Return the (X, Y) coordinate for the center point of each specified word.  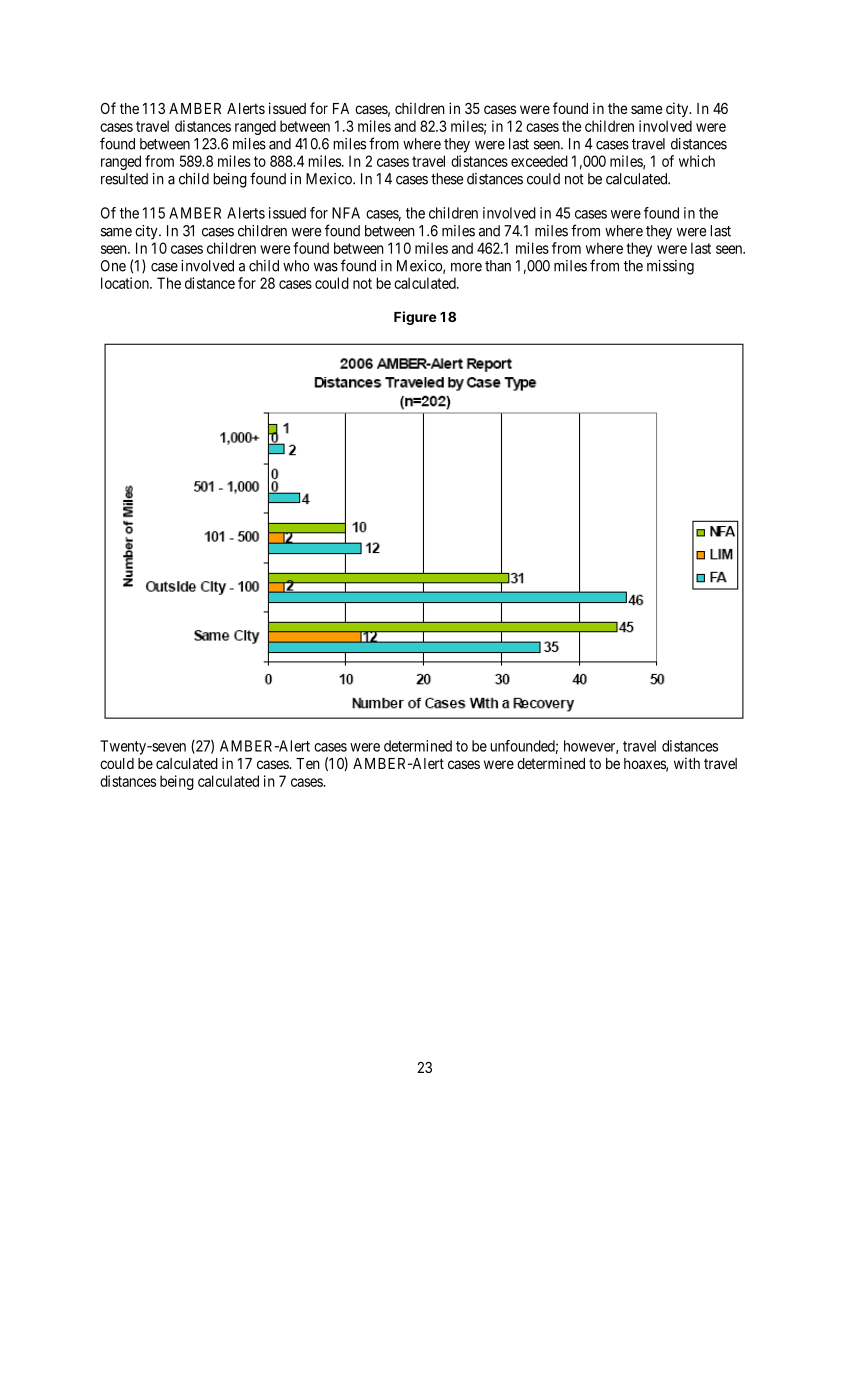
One (113, 266)
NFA (346, 213)
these (447, 179)
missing (670, 267)
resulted (124, 179)
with (687, 763)
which (697, 161)
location (126, 283)
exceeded (539, 161)
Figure (415, 318)
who (296, 266)
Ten (308, 763)
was (326, 267)
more (466, 267)
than (498, 266)
